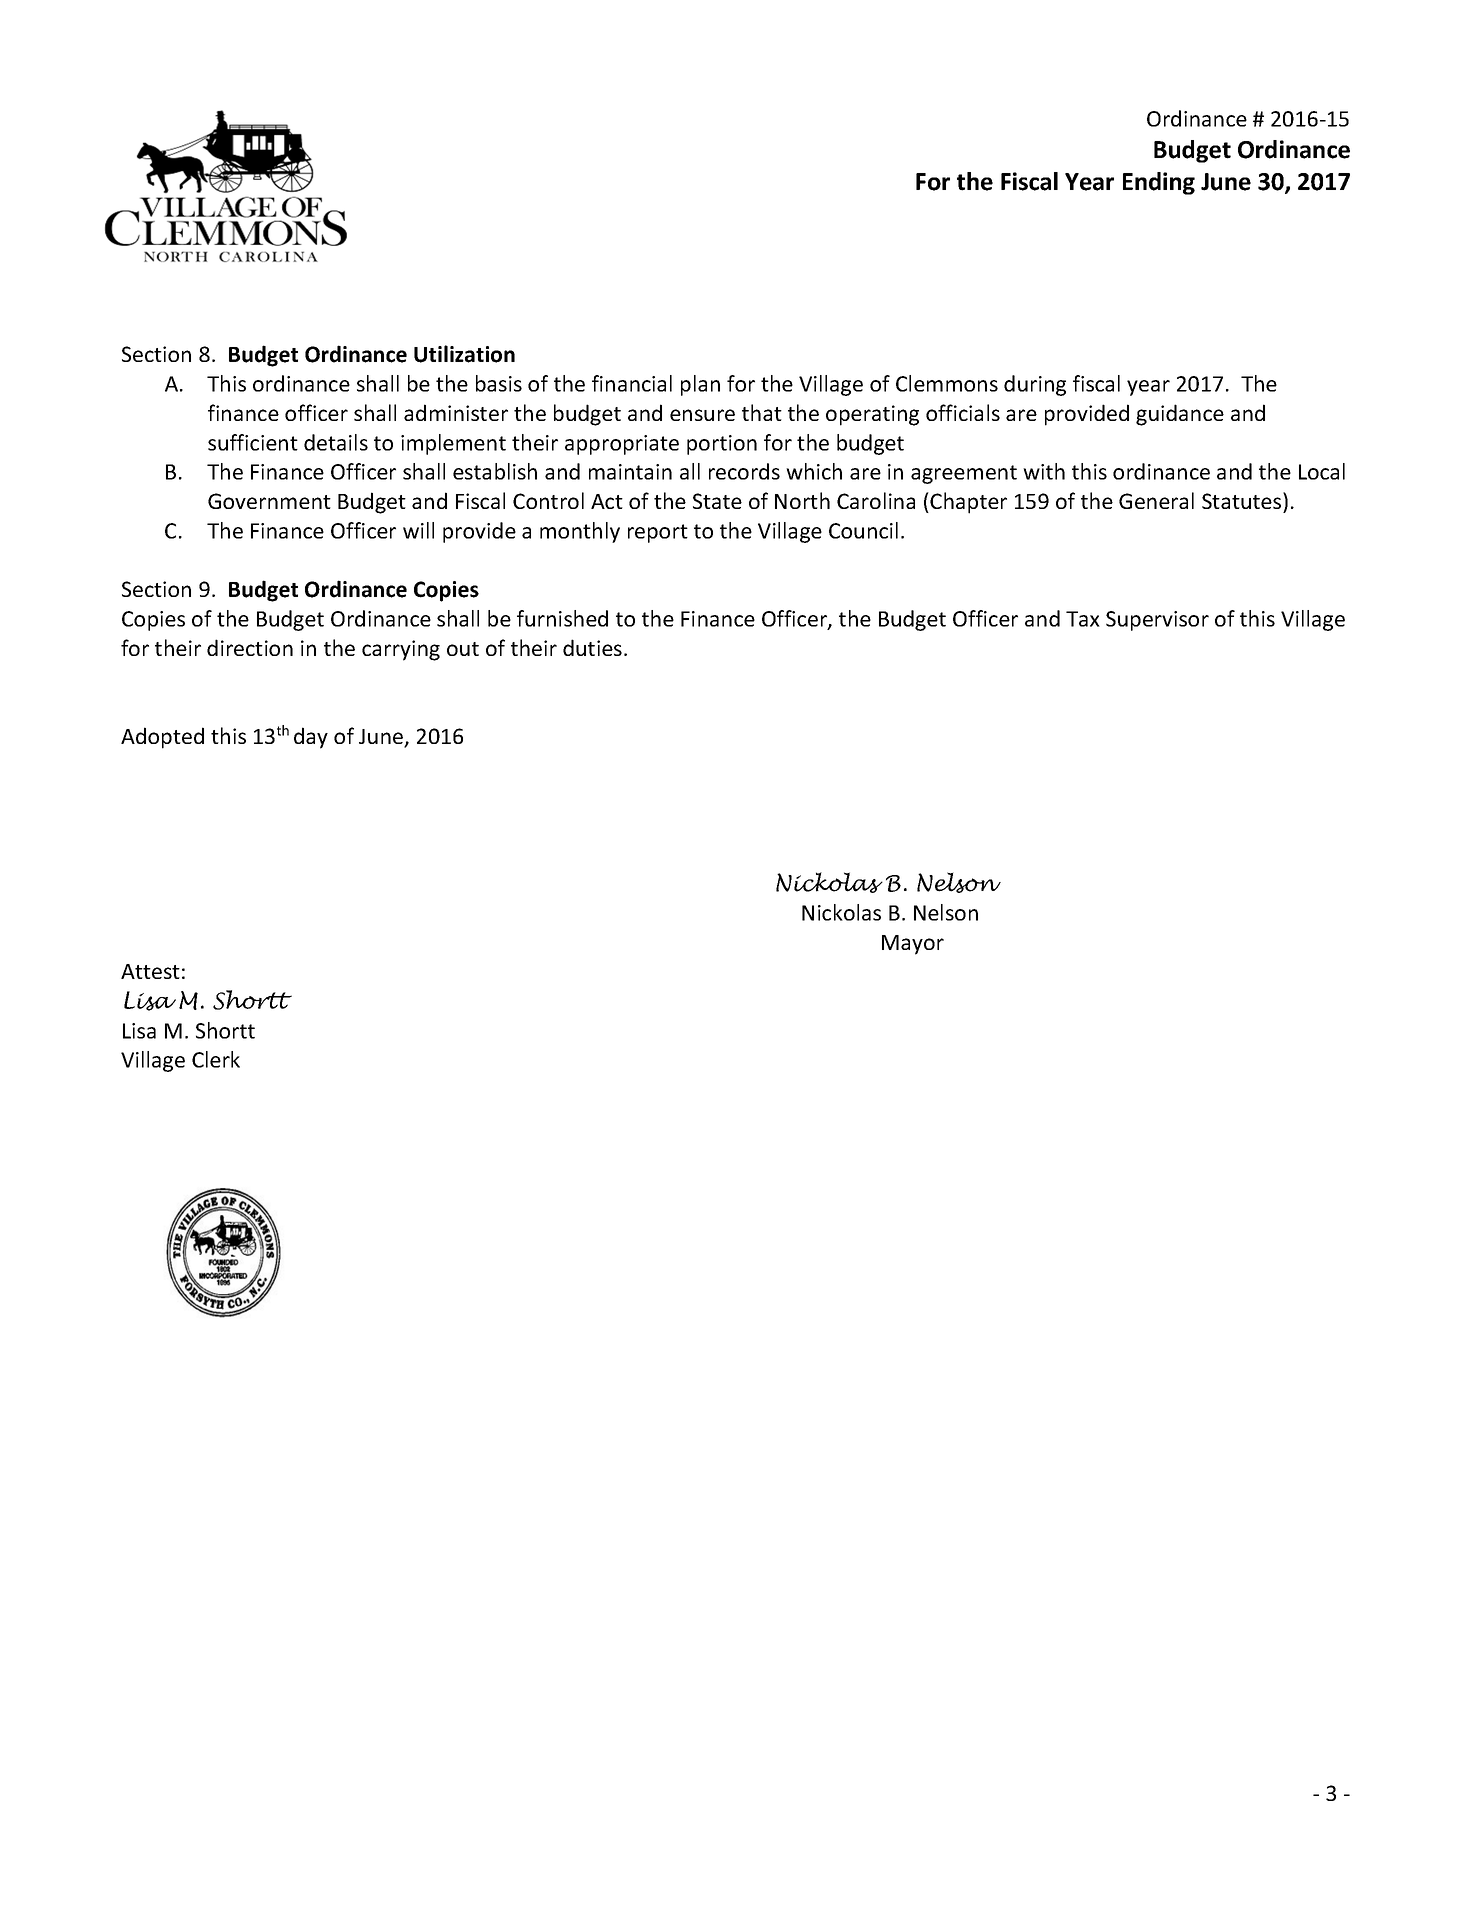 This screenshot has width=1472, height=1905. What do you see at coordinates (1156, 500) in the screenshot?
I see `General` at bounding box center [1156, 500].
